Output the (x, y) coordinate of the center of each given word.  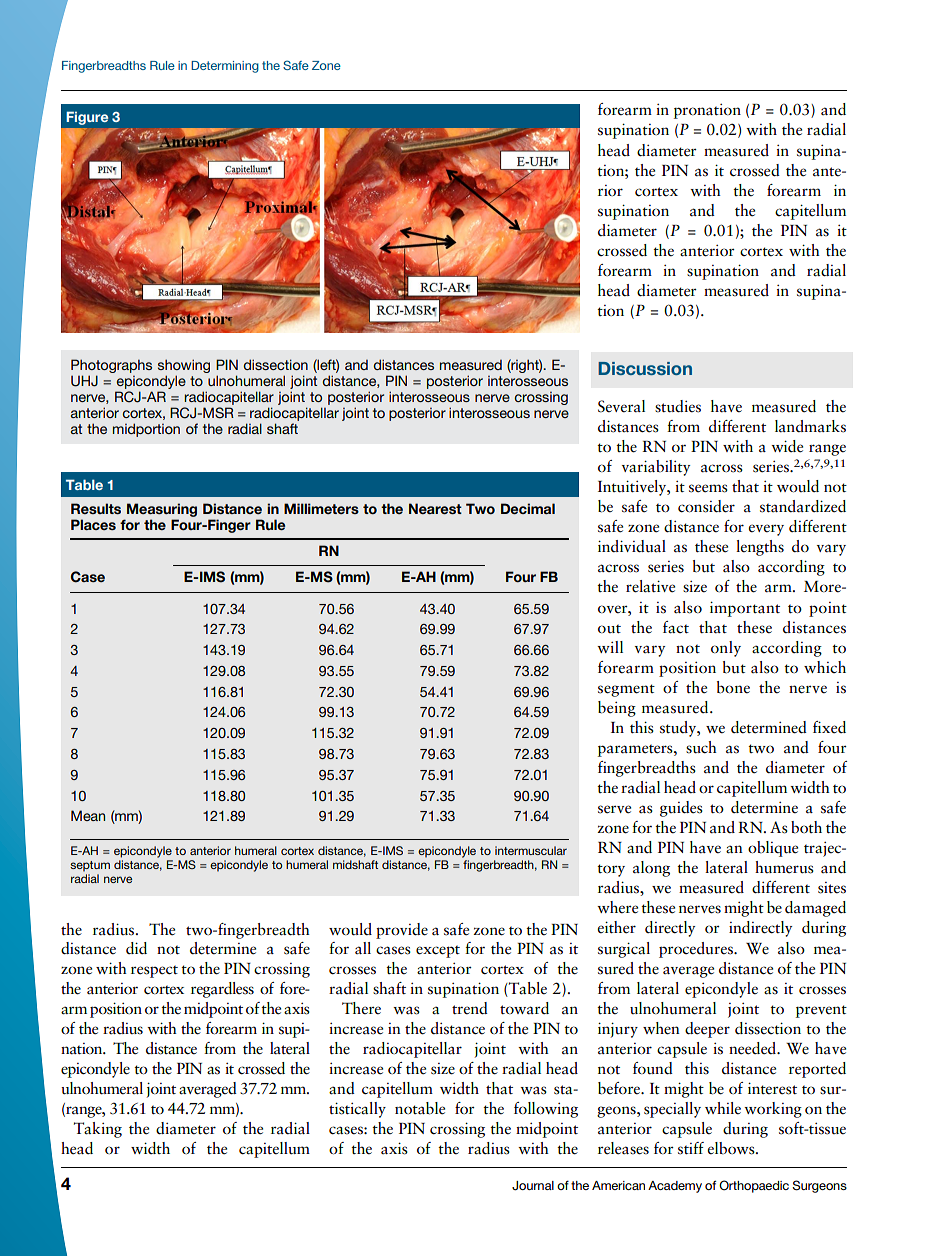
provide (402, 931)
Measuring (162, 511)
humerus (784, 867)
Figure (87, 118)
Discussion (645, 368)
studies (678, 406)
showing (184, 367)
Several (621, 406)
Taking (98, 1130)
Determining (225, 67)
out (609, 628)
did (136, 948)
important (745, 609)
